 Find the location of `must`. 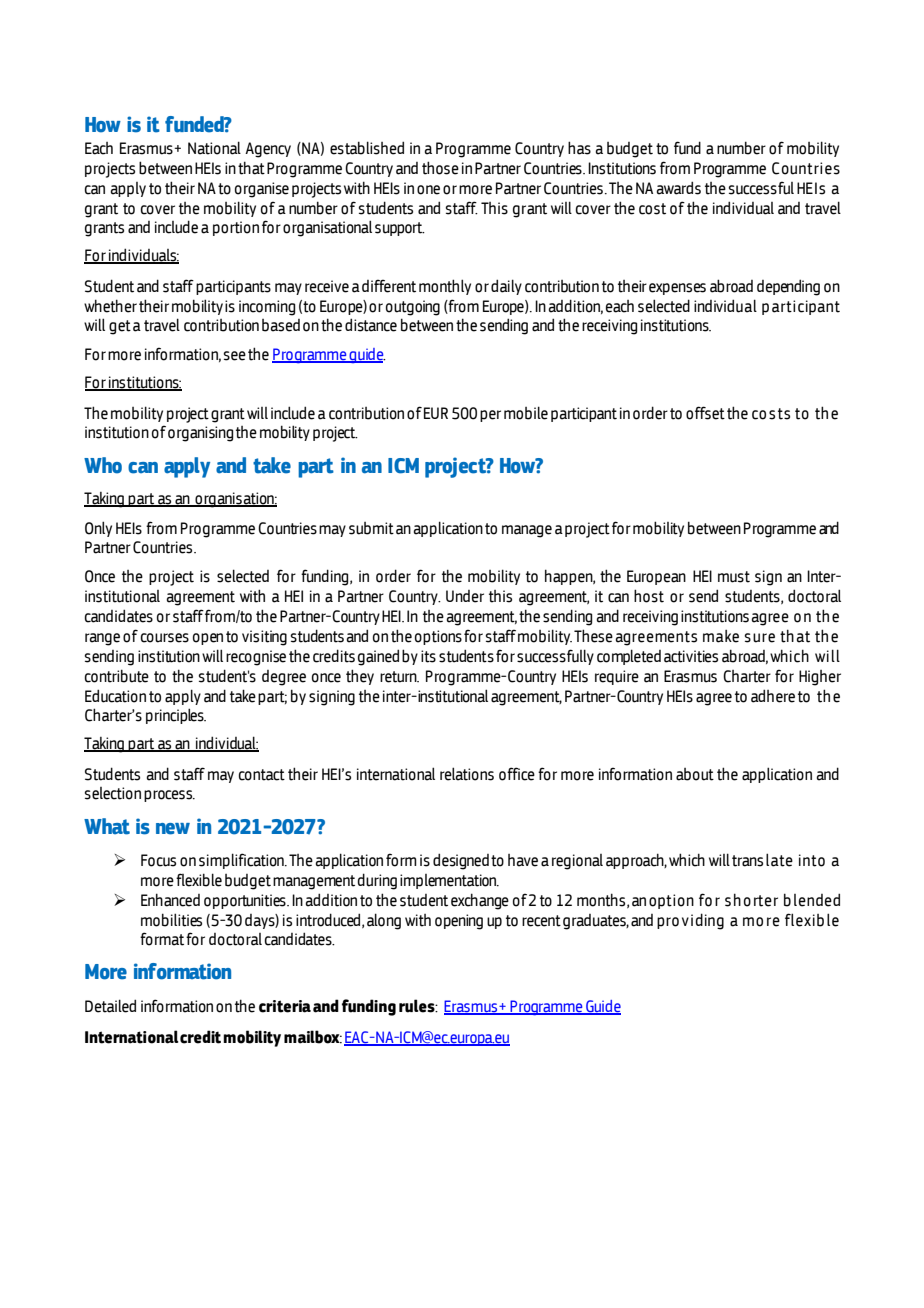

must is located at coordinates (734, 577).
